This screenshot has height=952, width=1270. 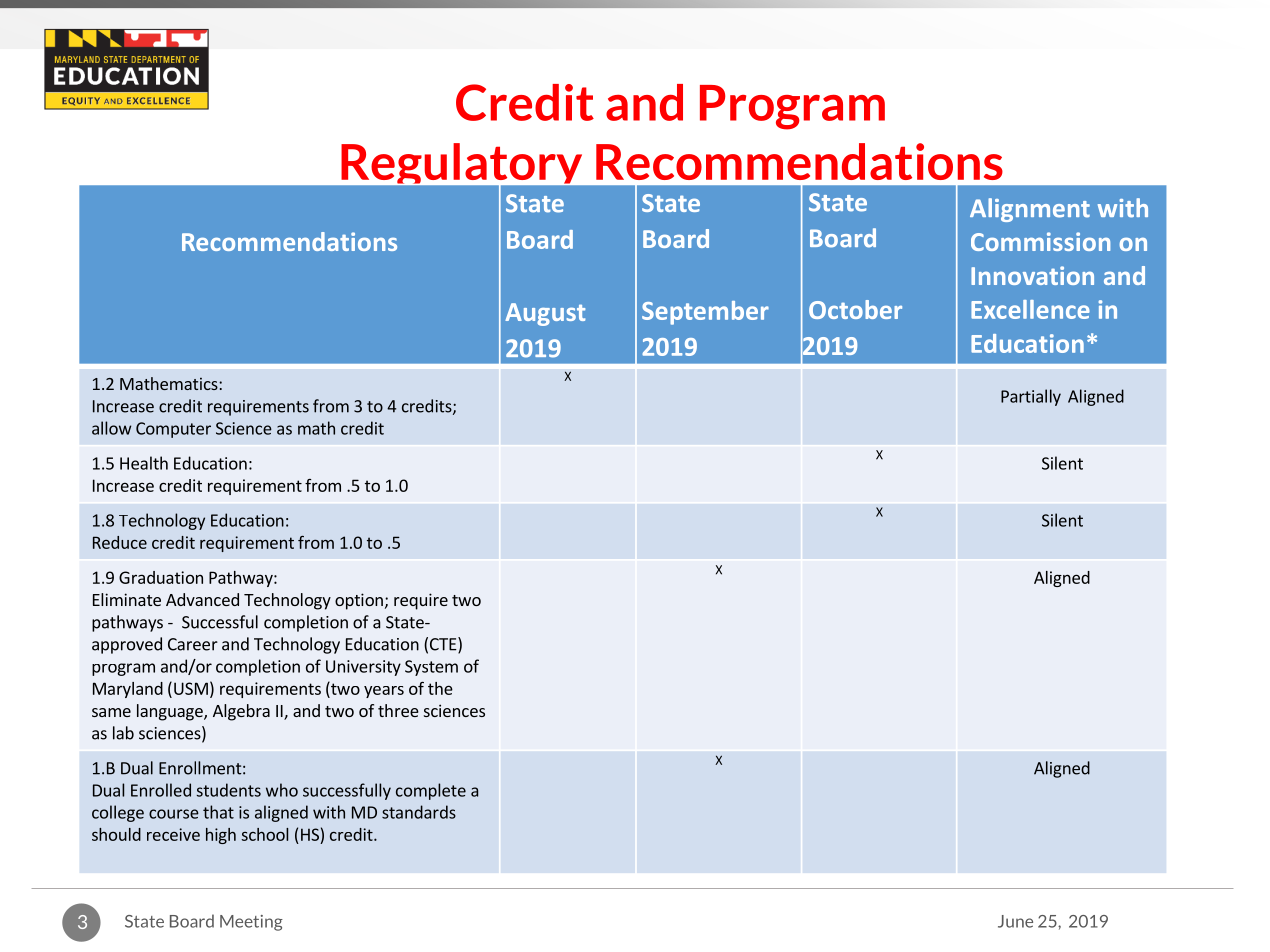 What do you see at coordinates (1030, 210) in the screenshot?
I see `Alignment` at bounding box center [1030, 210].
